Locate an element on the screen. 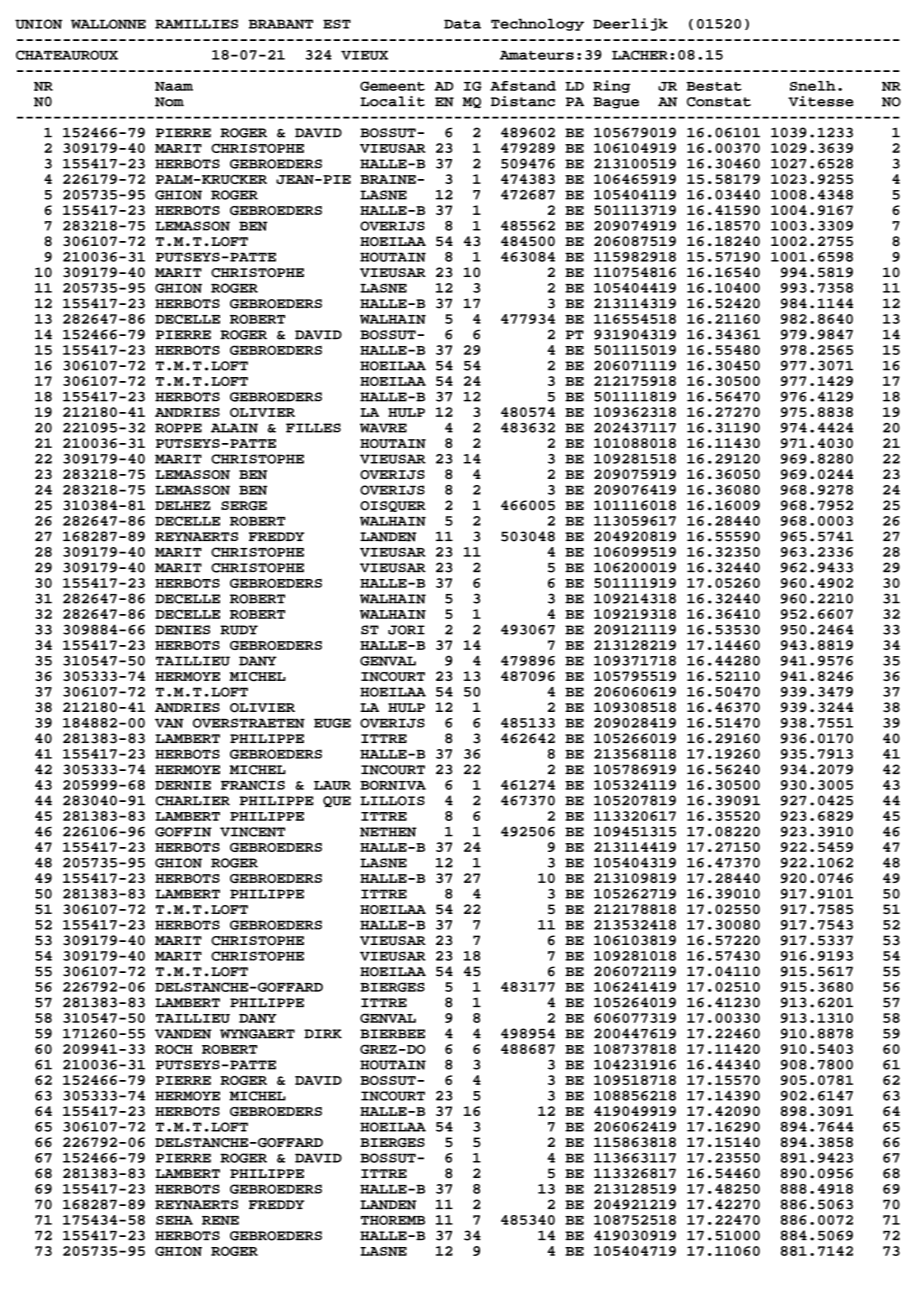  RUDY is located at coordinates (239, 630).
